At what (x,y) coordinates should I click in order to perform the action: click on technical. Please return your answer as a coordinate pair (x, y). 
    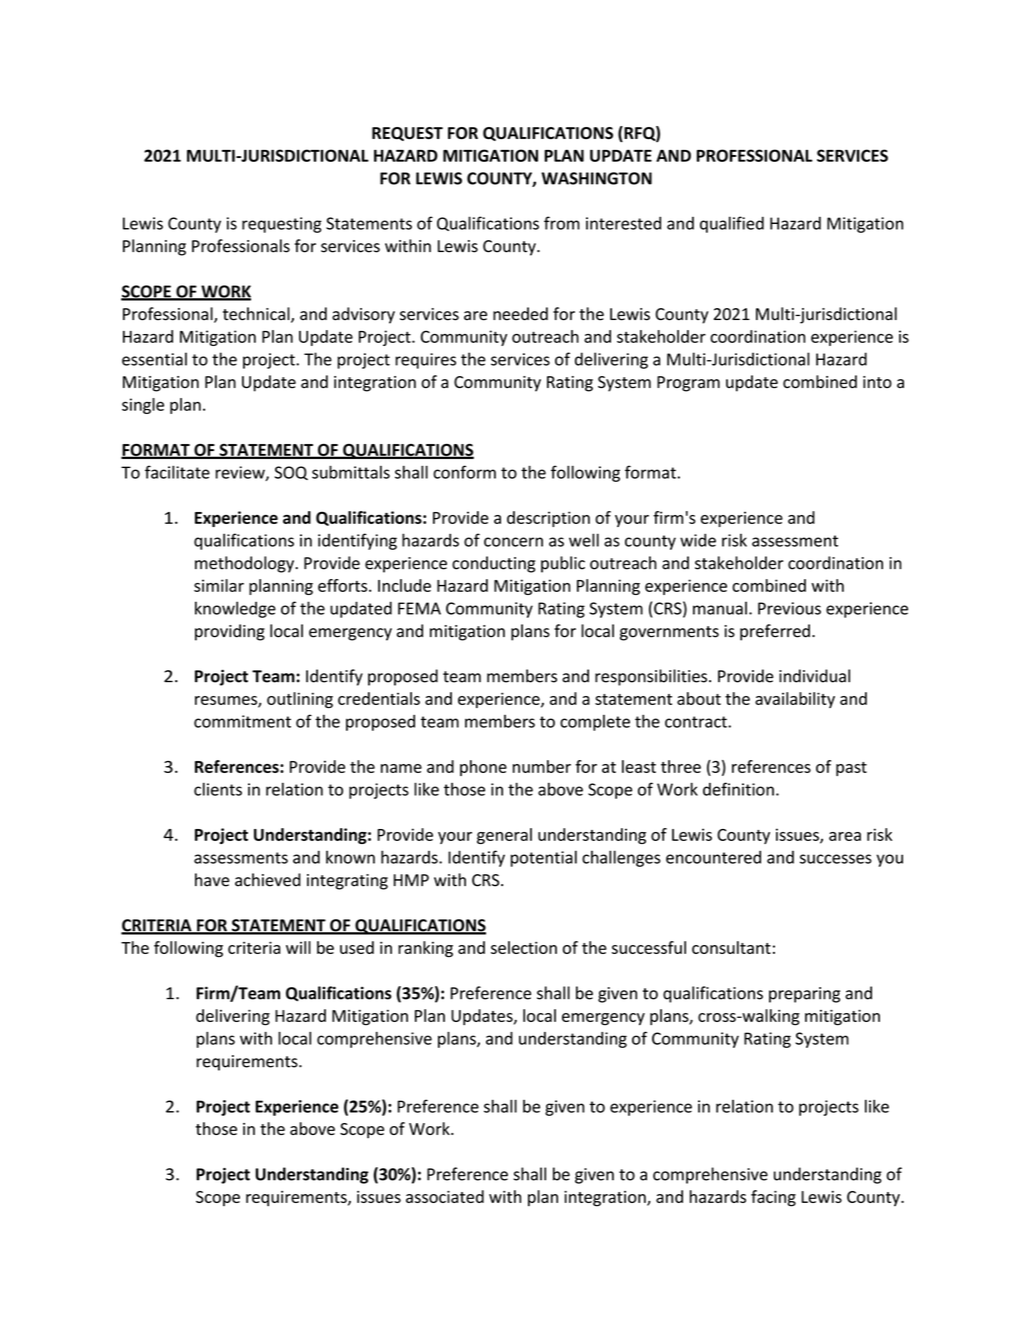
    Looking at the image, I should click on (257, 315).
